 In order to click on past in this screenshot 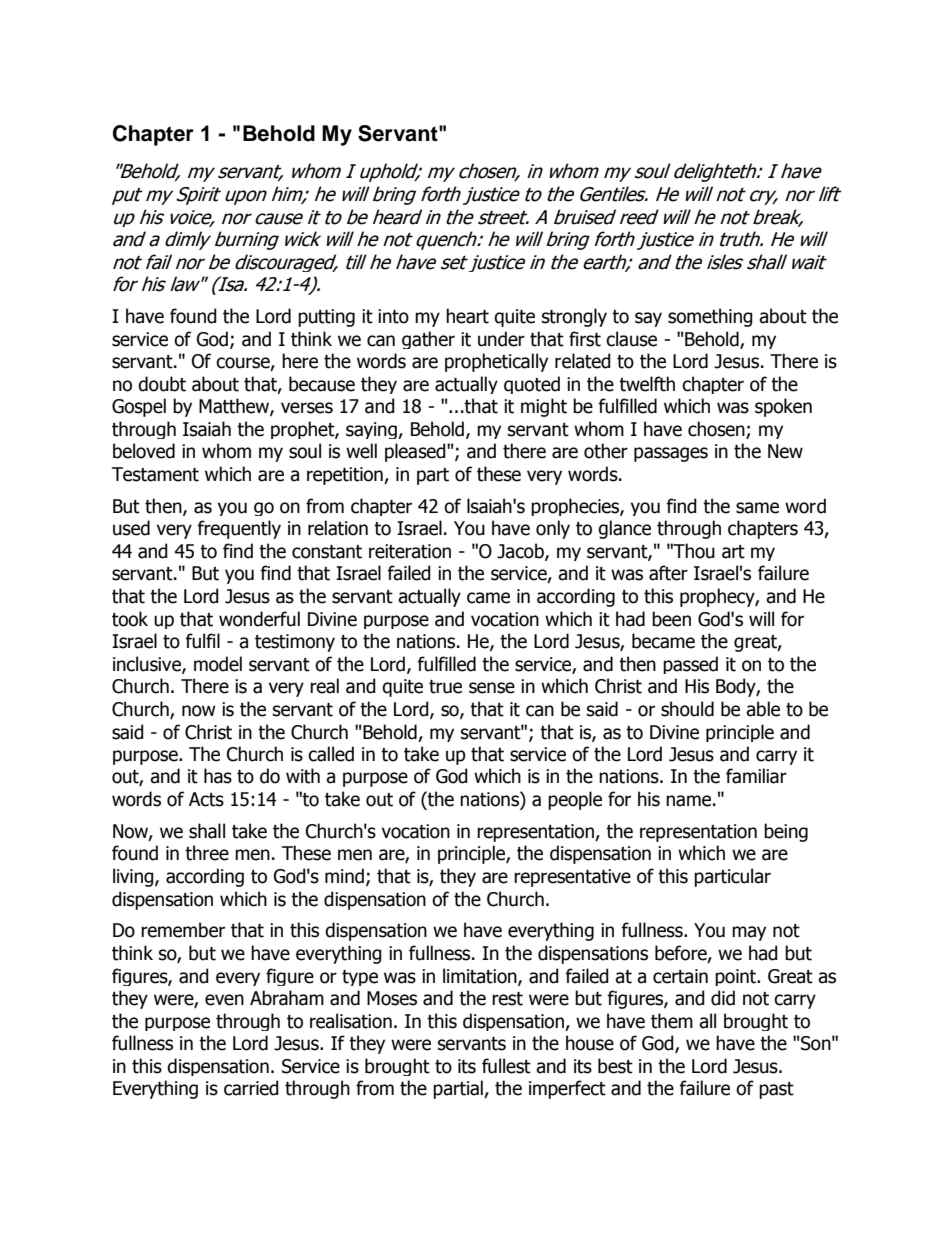, I will do `click(776, 1090)`.
